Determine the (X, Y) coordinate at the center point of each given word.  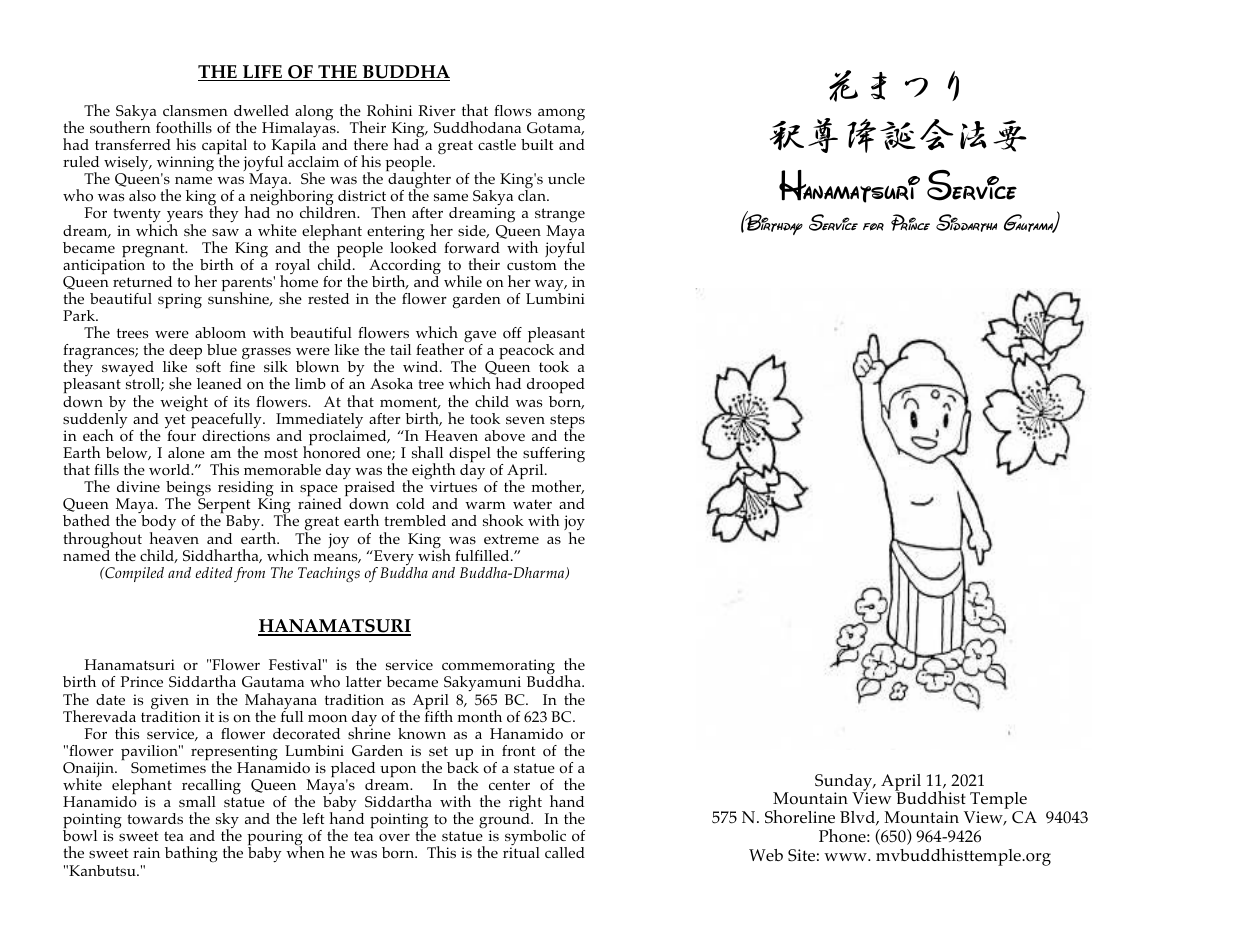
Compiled (133, 574)
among (560, 116)
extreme (511, 539)
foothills (184, 127)
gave (480, 337)
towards (155, 819)
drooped (556, 387)
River (437, 110)
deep (185, 353)
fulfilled (483, 555)
